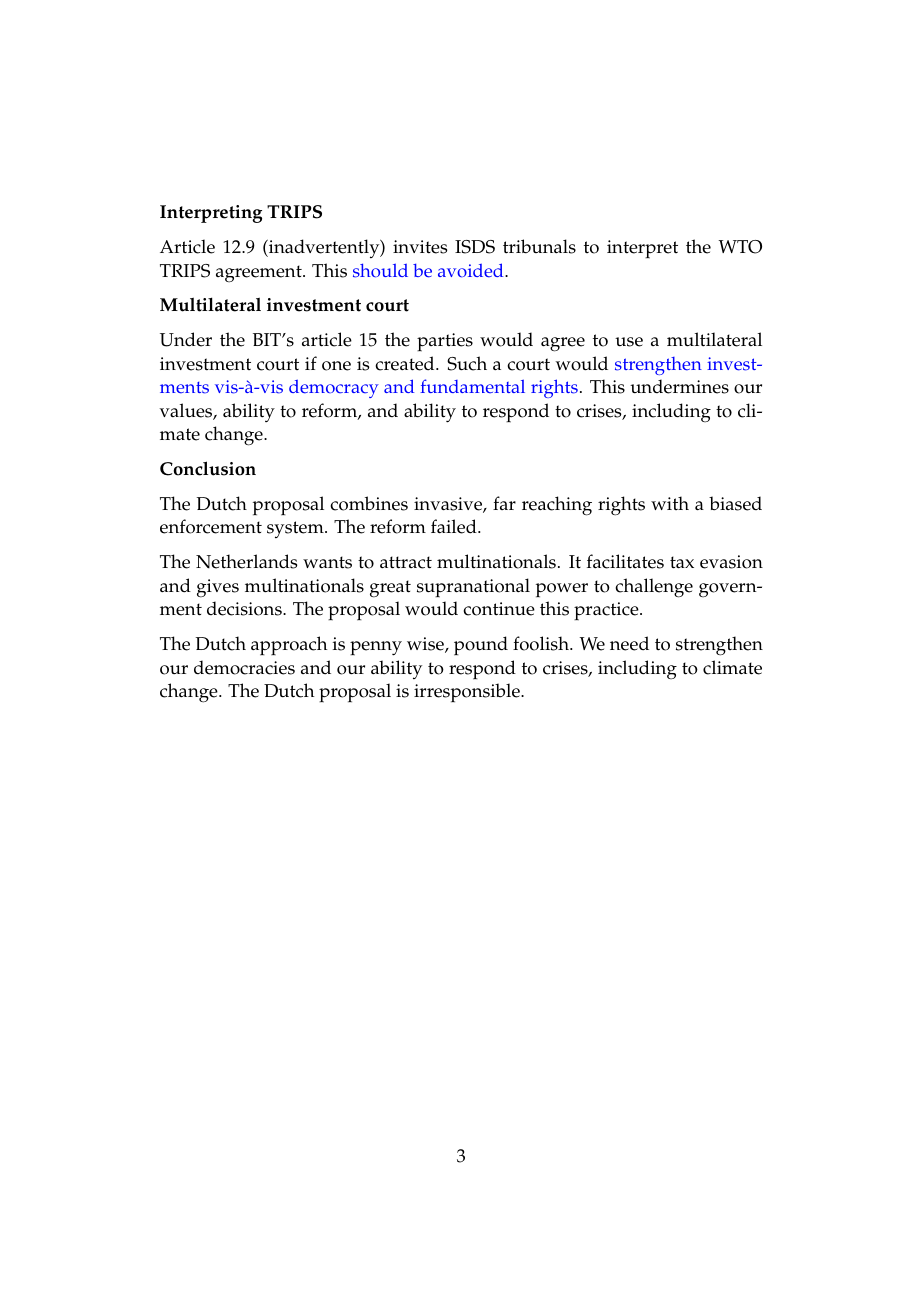 This page has height=1308, width=924. What do you see at coordinates (334, 389) in the page?
I see `democracy` at bounding box center [334, 389].
